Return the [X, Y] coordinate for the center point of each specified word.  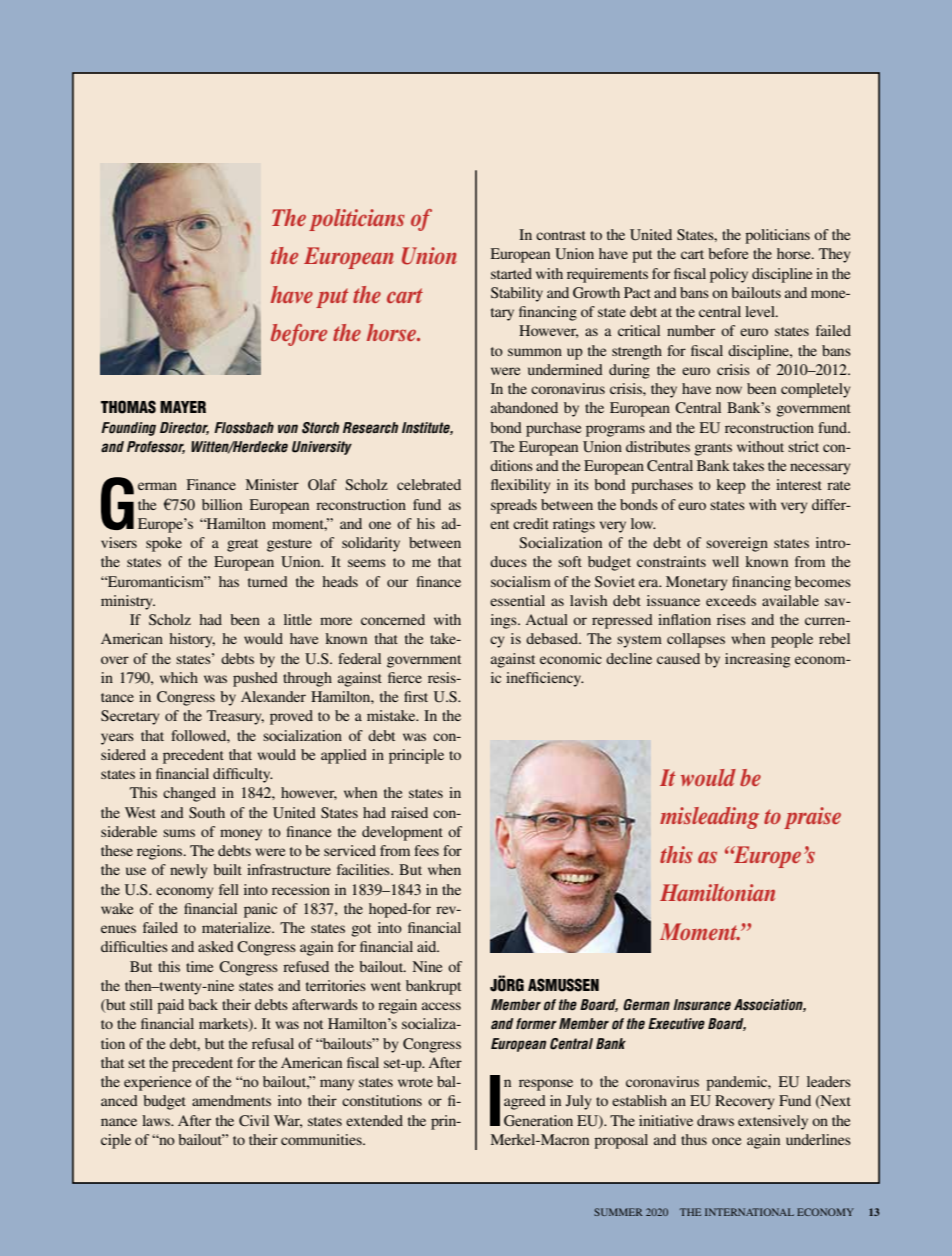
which [179, 677]
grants [713, 449]
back [203, 1004]
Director [184, 428]
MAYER [183, 407]
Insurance [702, 1005]
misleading [709, 818]
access [441, 1006]
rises [731, 619]
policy [729, 275]
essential [517, 600]
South [207, 812]
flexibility [520, 486]
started [511, 273]
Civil [254, 1120]
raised [409, 812]
